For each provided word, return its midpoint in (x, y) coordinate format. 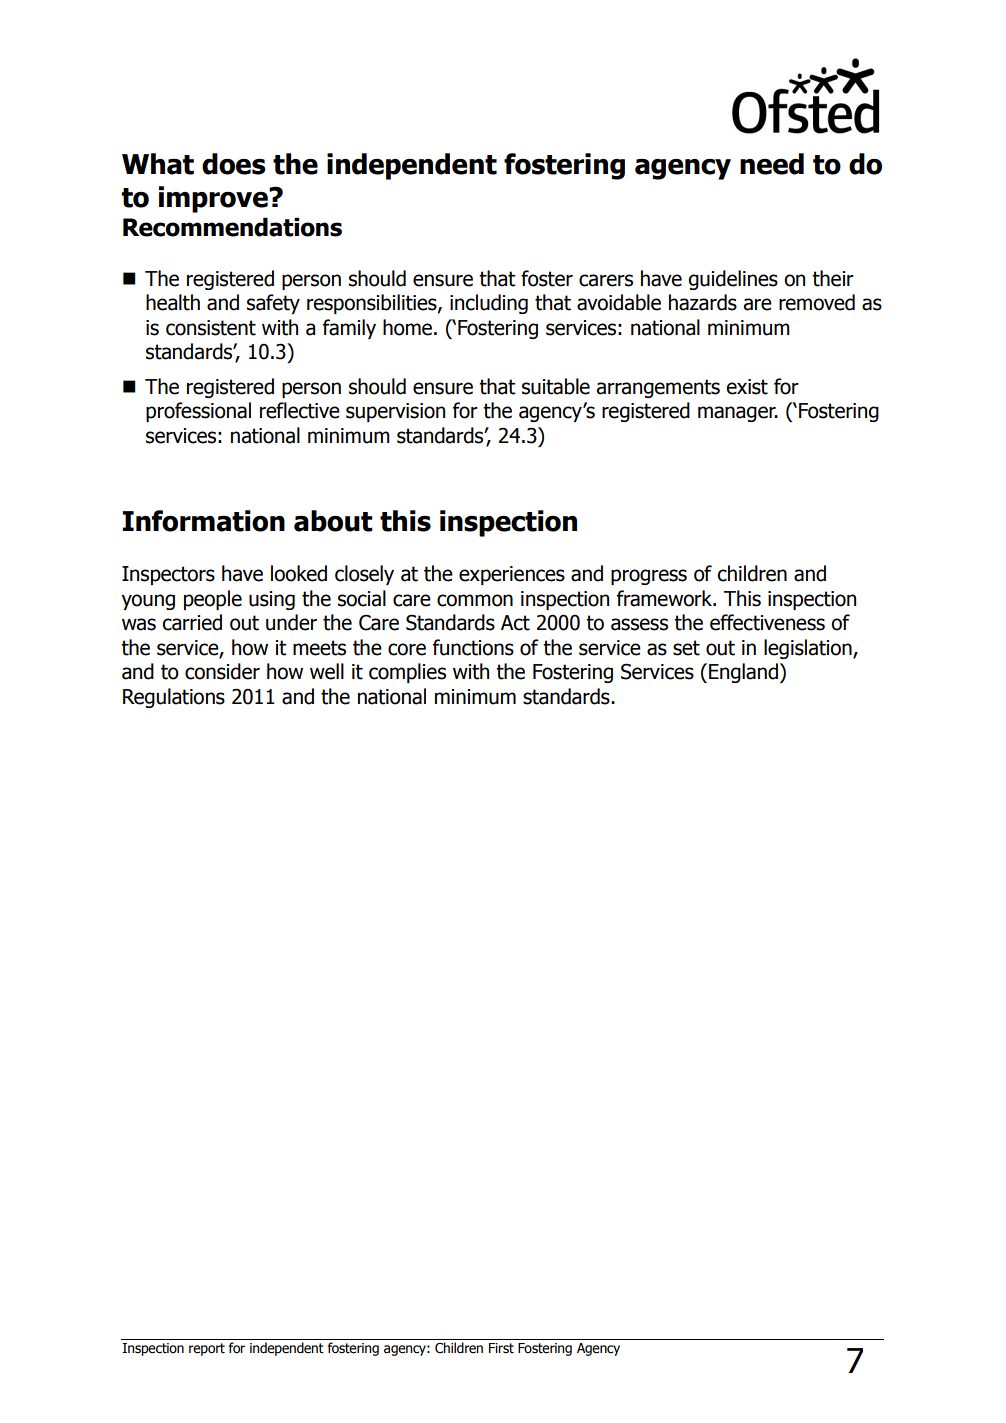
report (207, 1349)
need (772, 164)
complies (407, 673)
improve (214, 199)
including (489, 304)
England (743, 673)
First (501, 1348)
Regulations (174, 698)
